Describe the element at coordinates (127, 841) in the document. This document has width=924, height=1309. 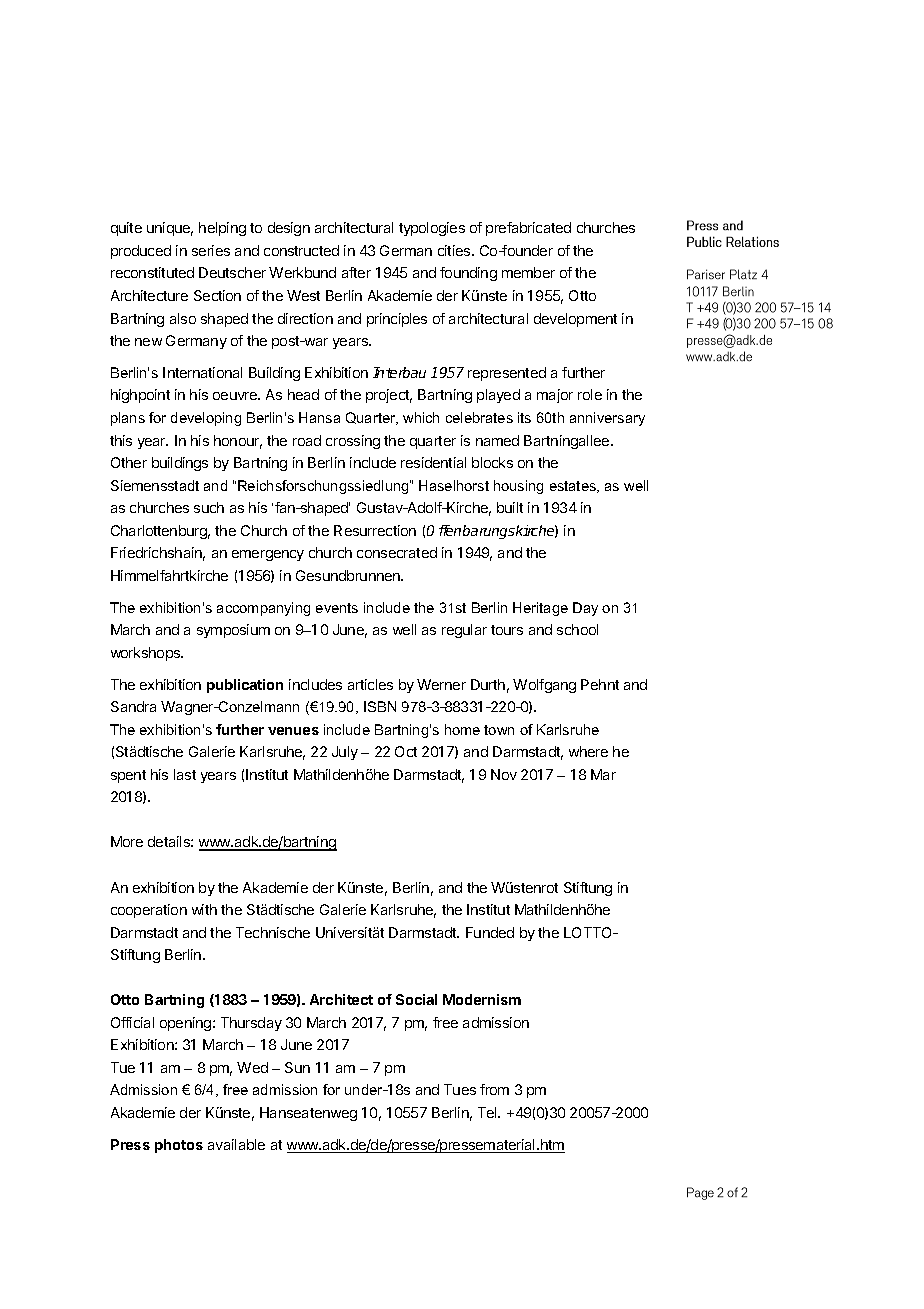
I see `More` at that location.
